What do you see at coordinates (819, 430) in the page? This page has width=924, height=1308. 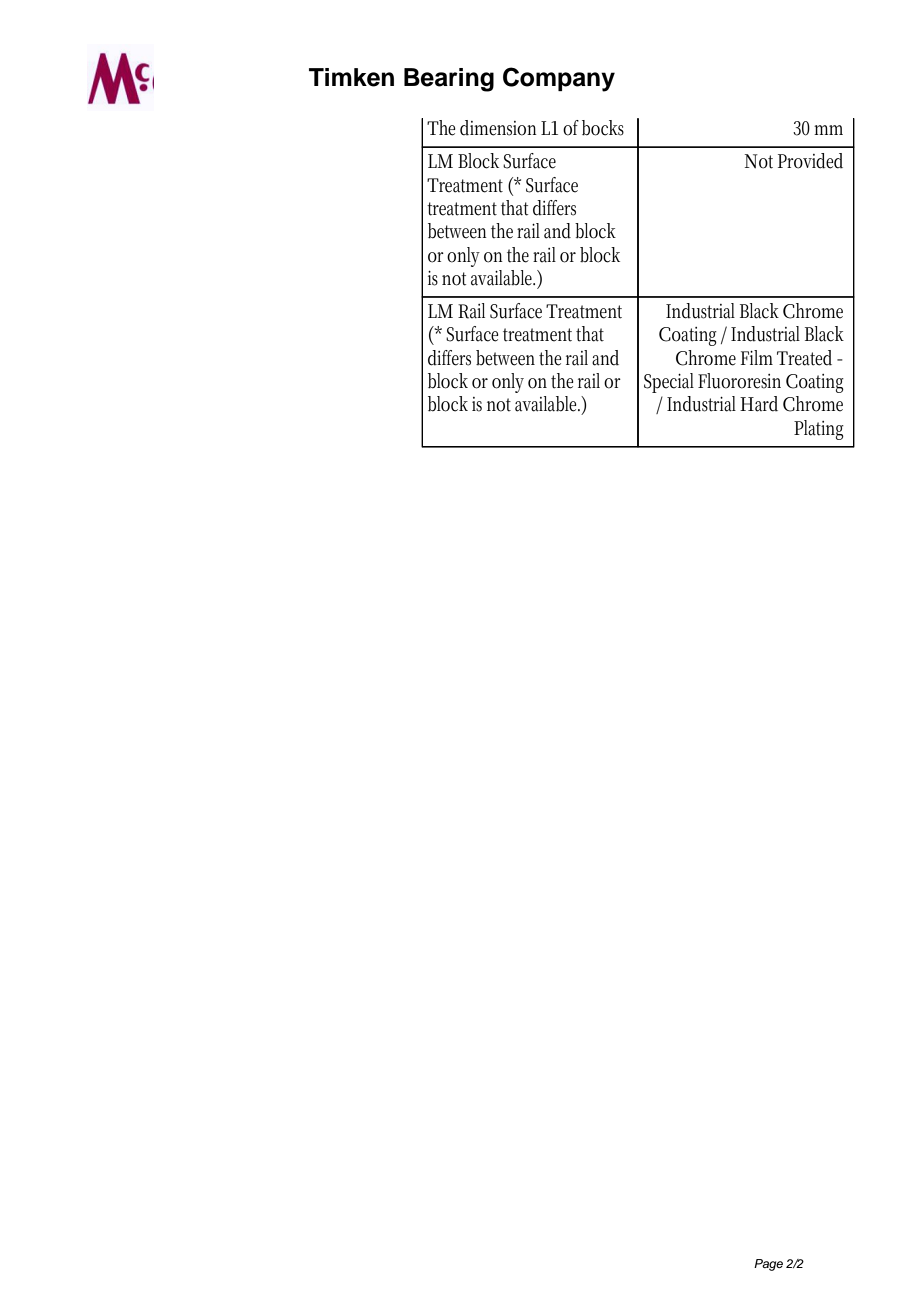 I see `Plating` at bounding box center [819, 430].
